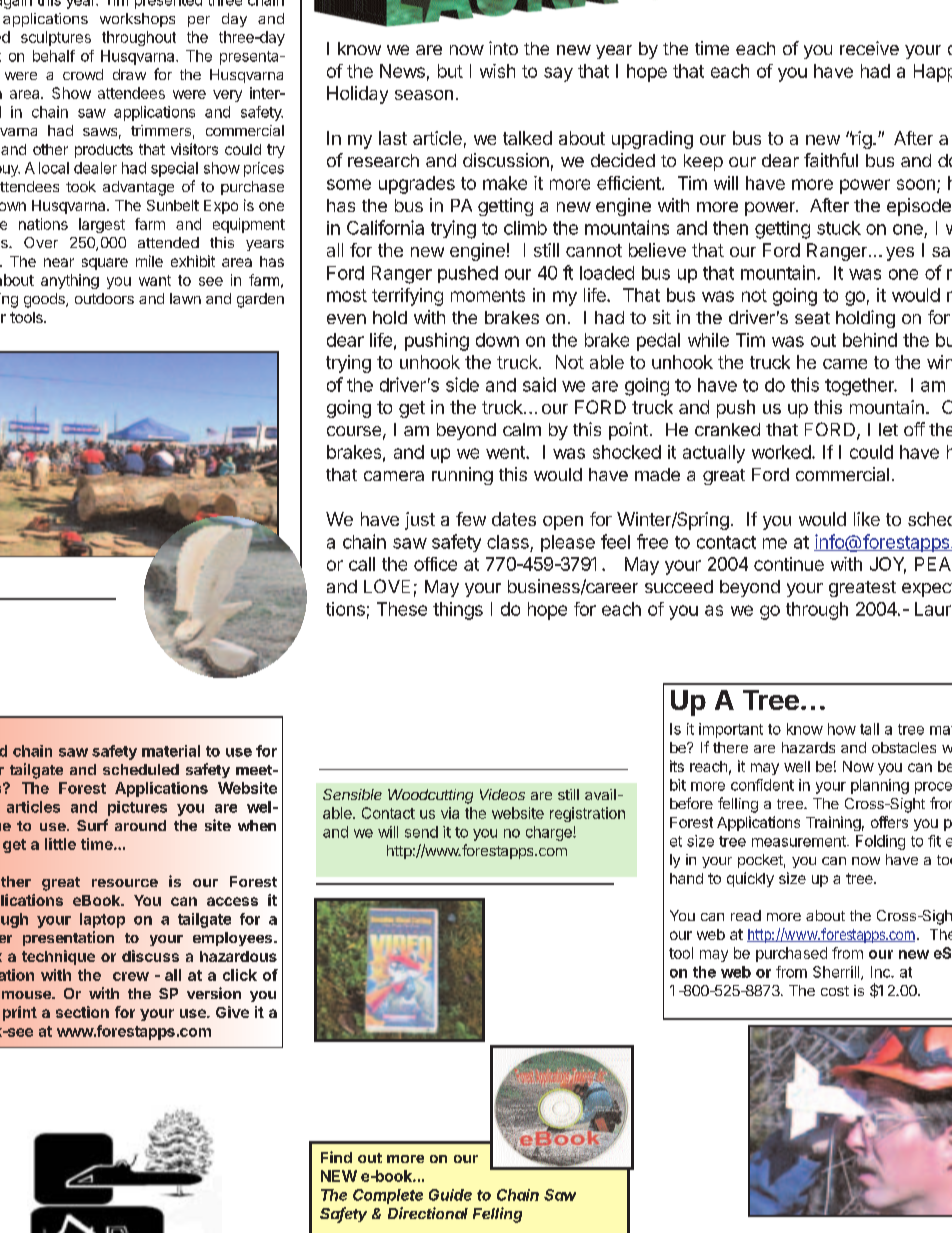  Describe the element at coordinates (137, 808) in the document. I see `pictures` at that location.
